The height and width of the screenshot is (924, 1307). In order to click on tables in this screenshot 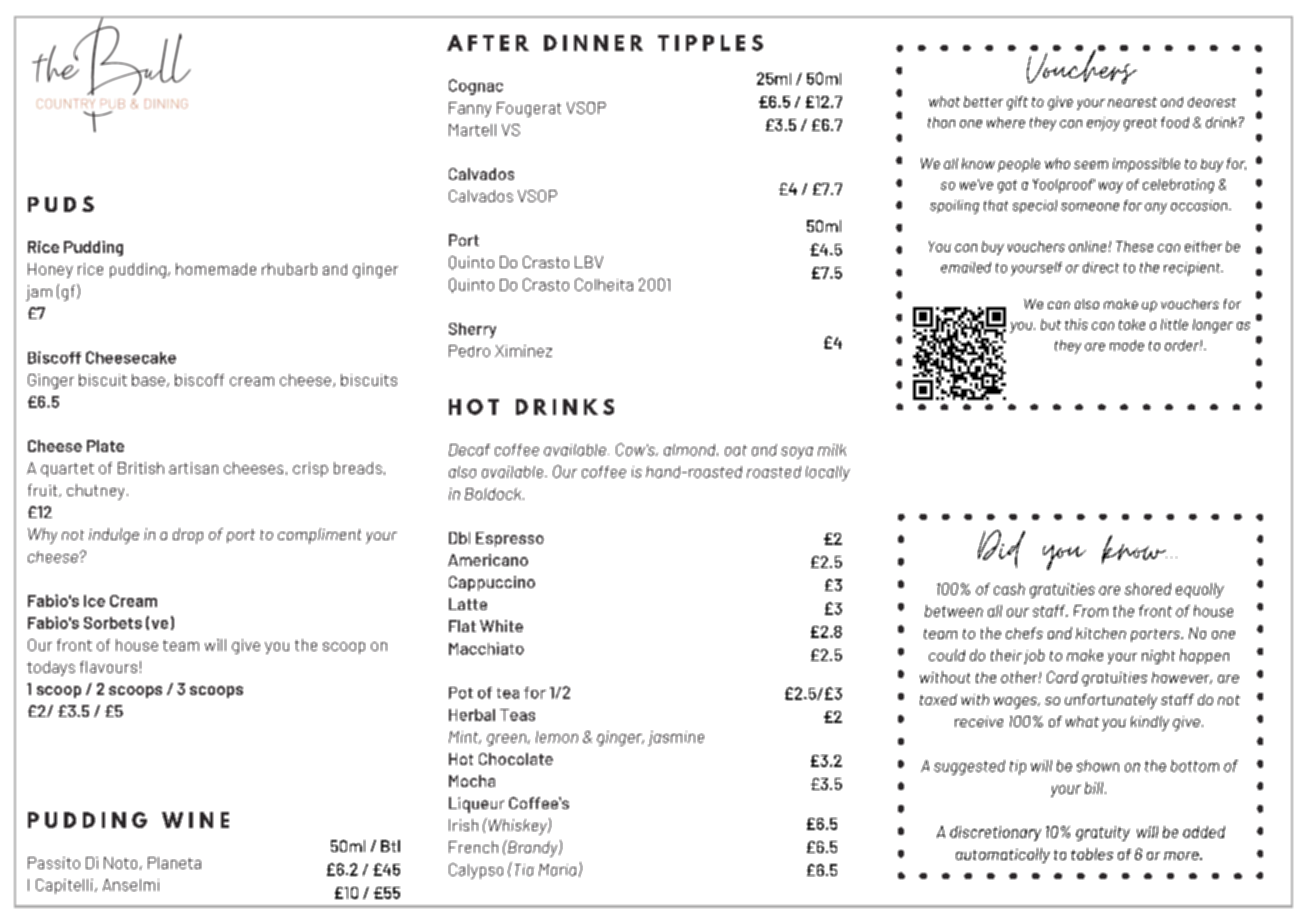, I will do `click(1092, 854)`.
